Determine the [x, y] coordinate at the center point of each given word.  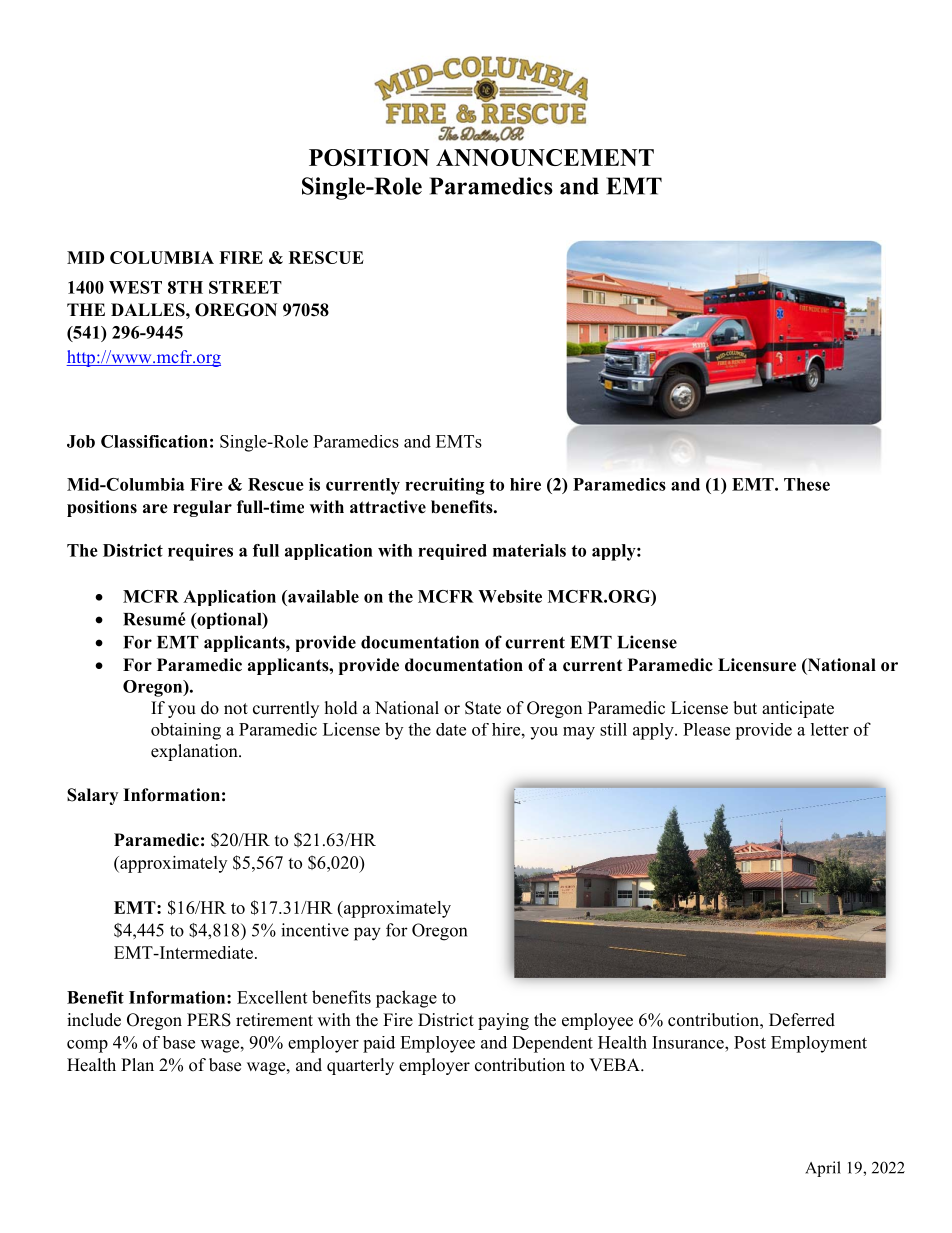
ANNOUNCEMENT [545, 157]
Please [706, 729]
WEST [135, 287]
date [451, 729]
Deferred [802, 1020]
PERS [209, 1020]
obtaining [186, 731]
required [452, 552]
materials [529, 550]
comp [87, 1046]
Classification [154, 441]
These [807, 484]
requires [200, 552]
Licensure [757, 665]
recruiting [444, 486]
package [406, 999]
